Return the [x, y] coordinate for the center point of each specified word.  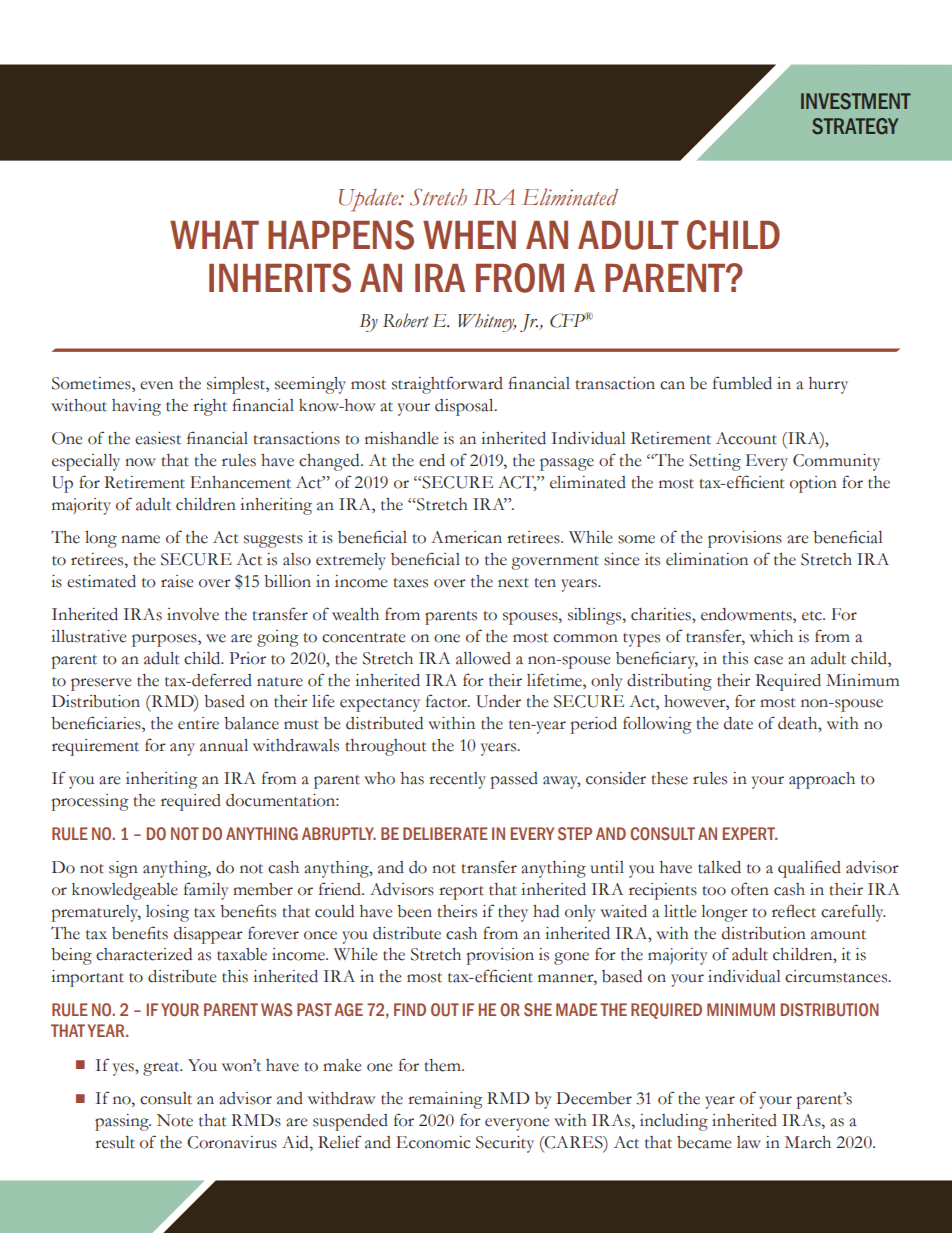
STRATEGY [855, 126]
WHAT [214, 235]
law [749, 1142]
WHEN [469, 235]
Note [175, 1120]
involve [193, 614]
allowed [483, 658]
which [771, 636]
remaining [445, 1100]
